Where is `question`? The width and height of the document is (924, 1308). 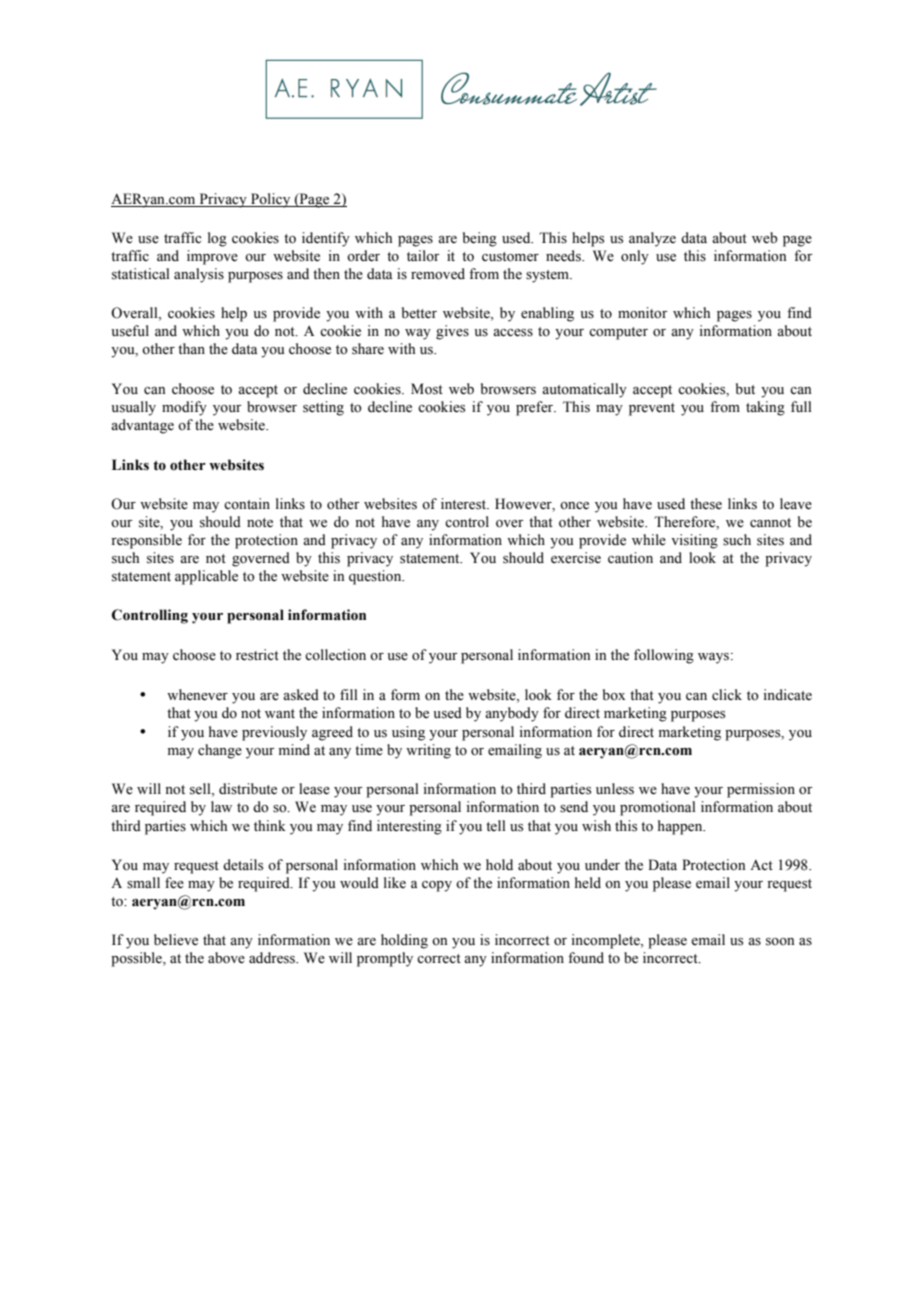 question is located at coordinates (376, 577).
